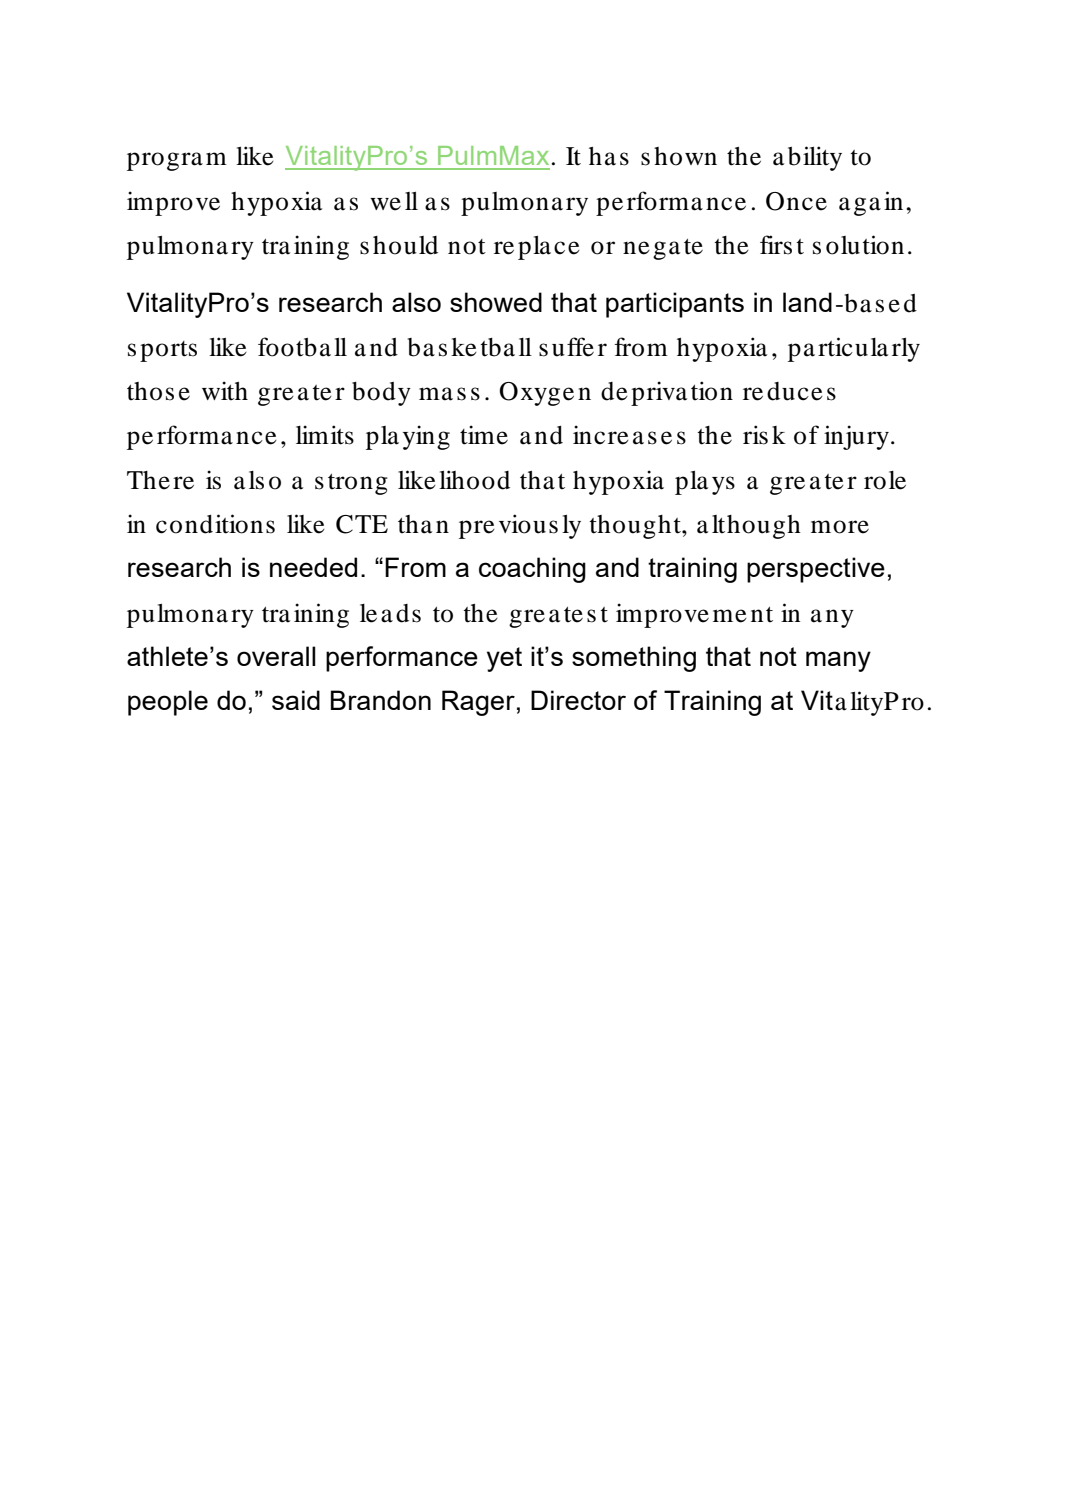  I want to click on risk, so click(764, 435).
